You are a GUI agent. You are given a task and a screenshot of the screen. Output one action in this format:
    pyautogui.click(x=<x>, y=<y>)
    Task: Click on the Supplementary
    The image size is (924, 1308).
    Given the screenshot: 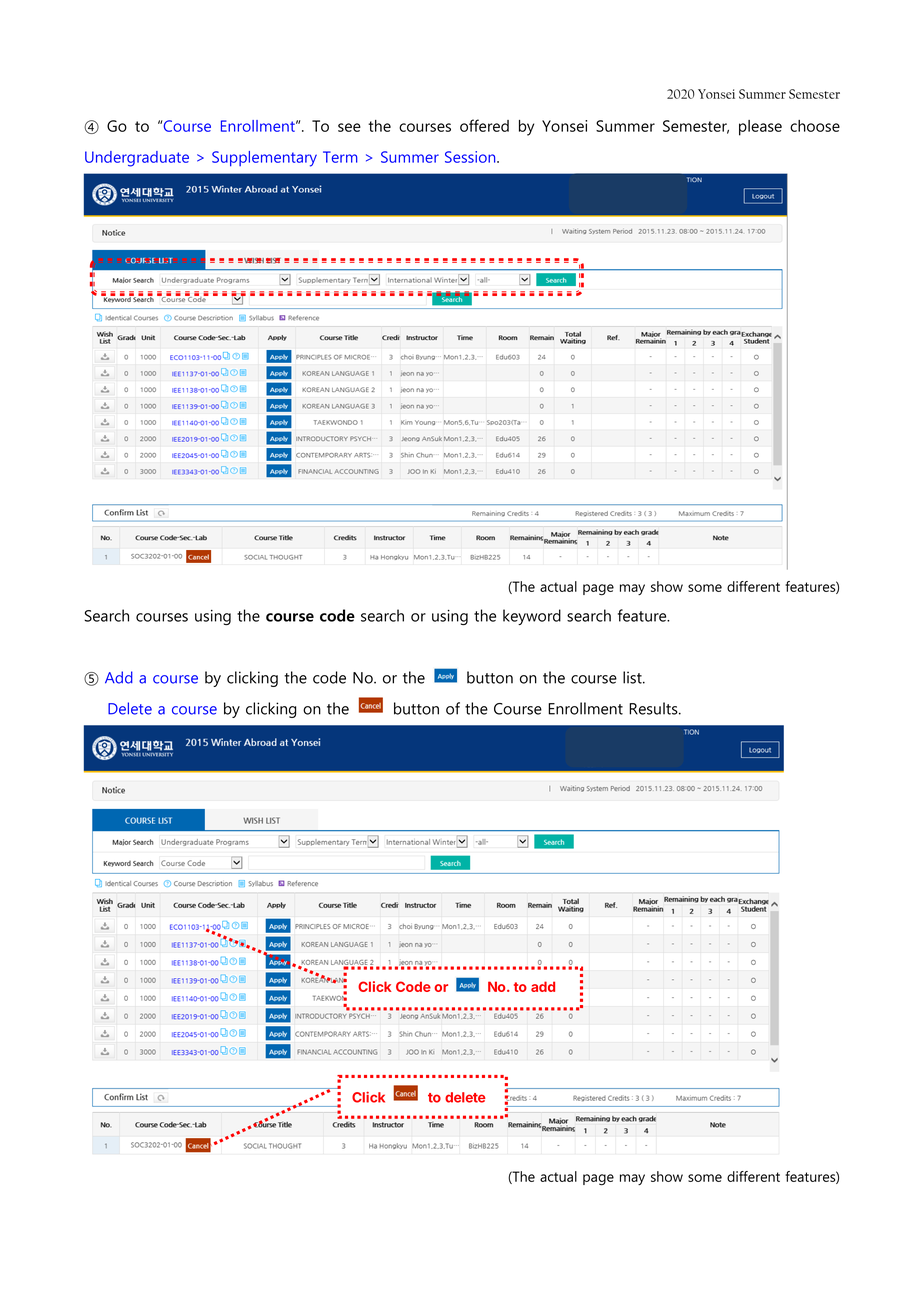 What is the action you would take?
    pyautogui.click(x=264, y=159)
